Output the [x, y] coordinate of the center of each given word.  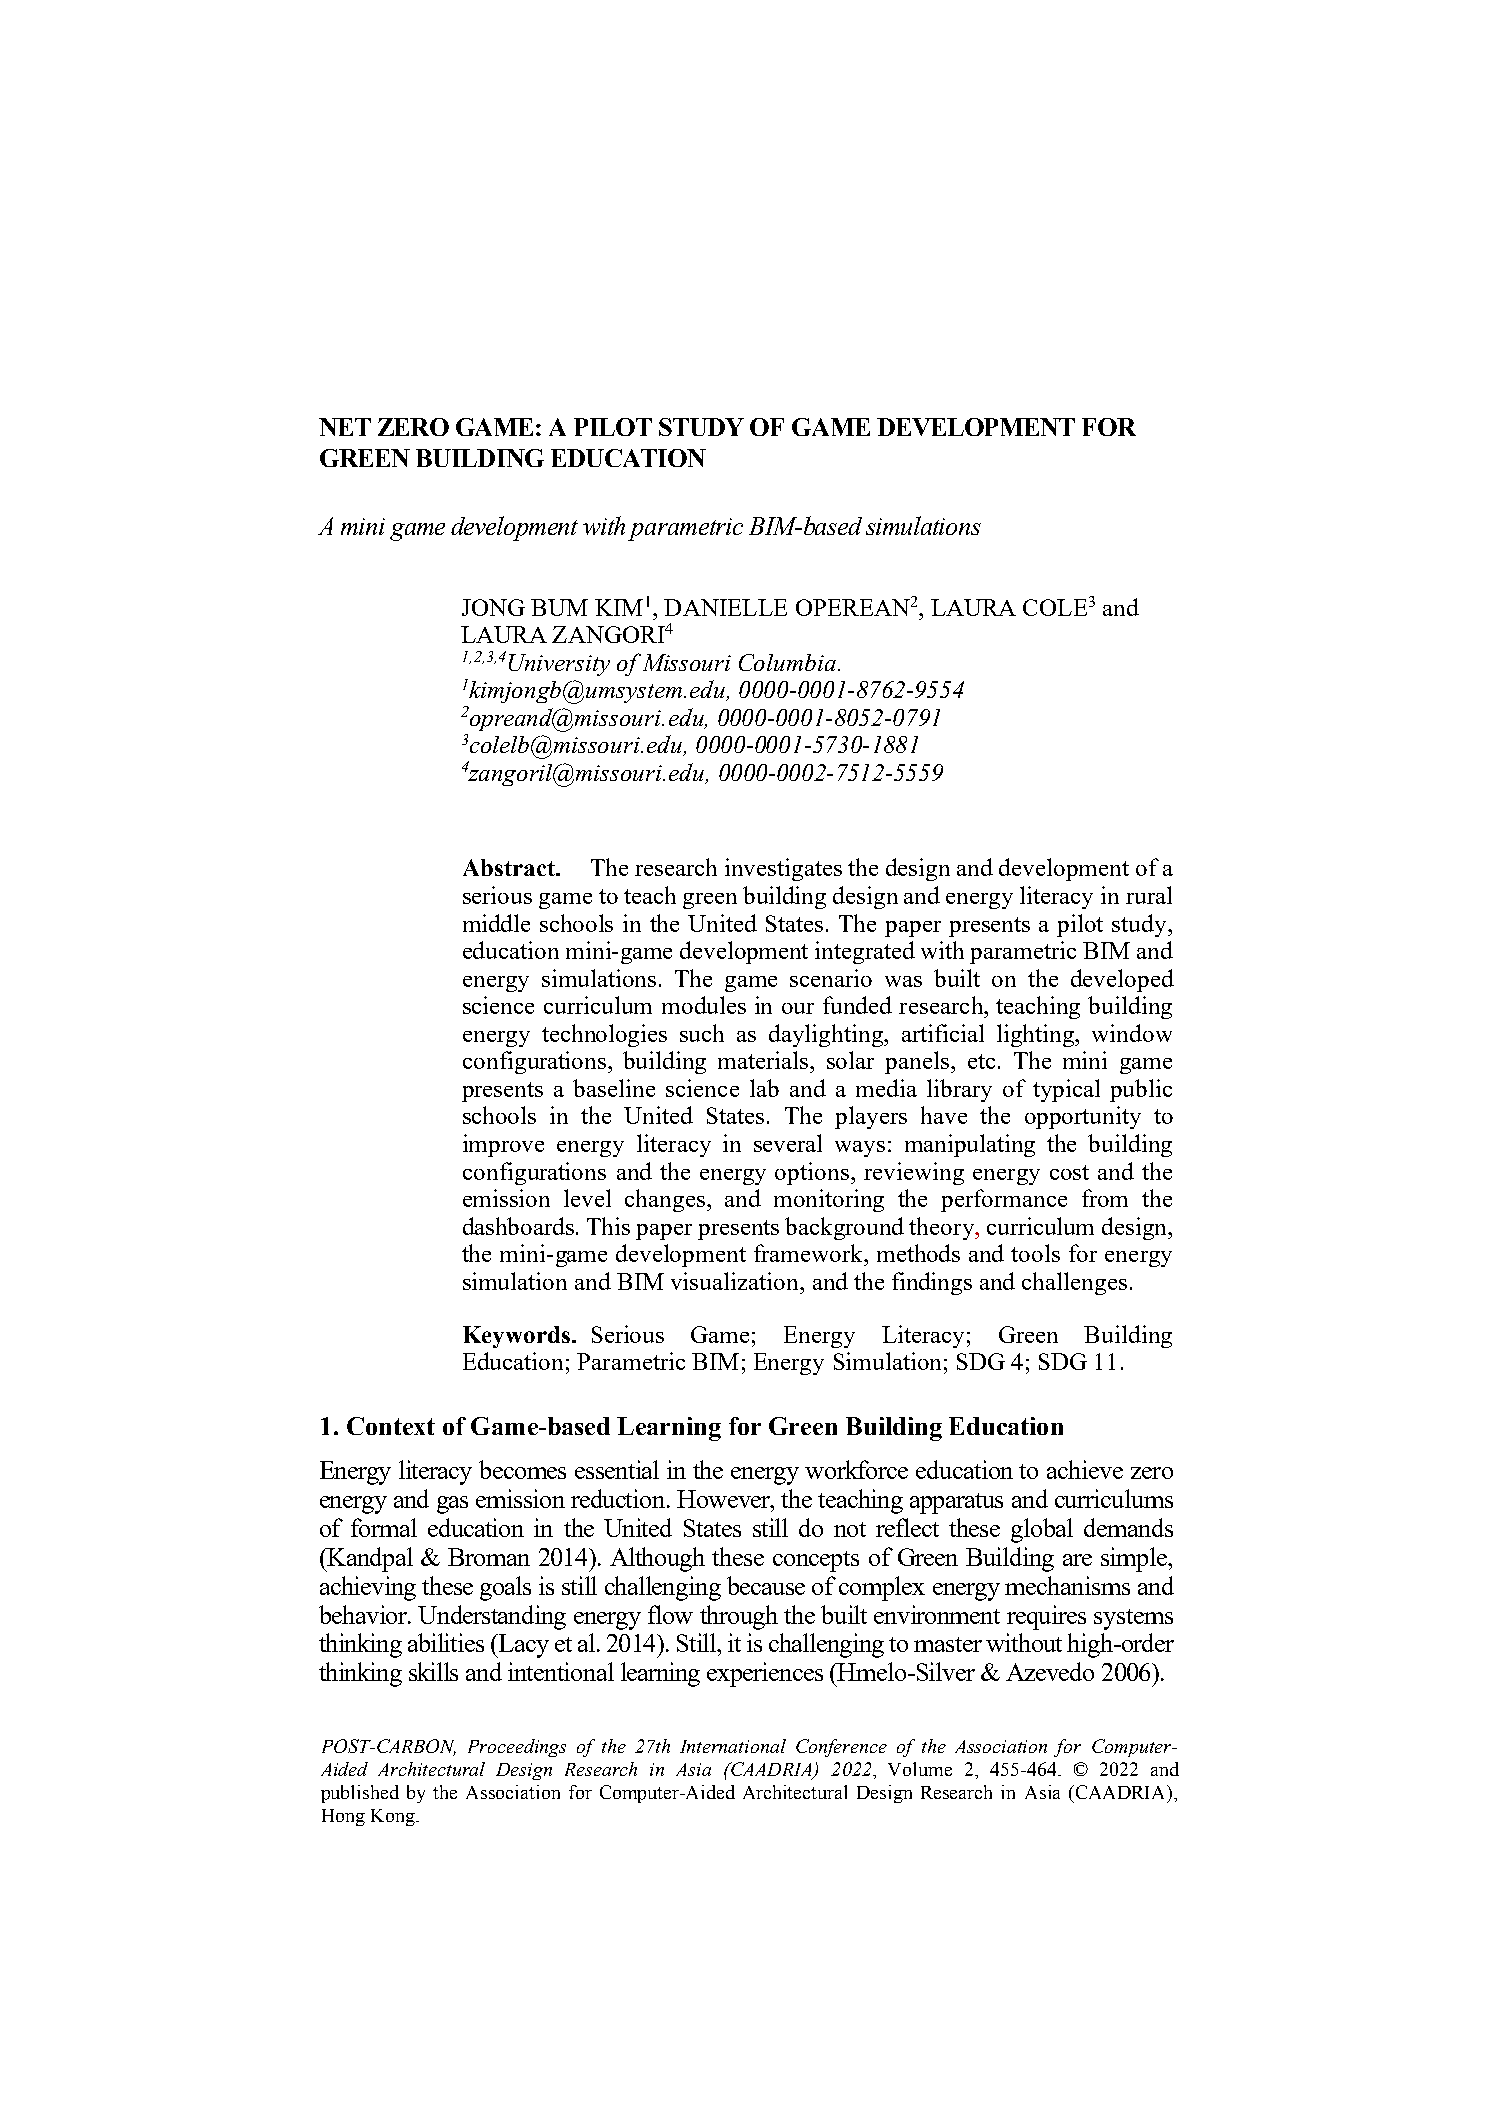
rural [1149, 895]
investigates [783, 869]
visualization [736, 1281]
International [733, 1746]
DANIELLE [725, 607]
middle [496, 923]
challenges [1074, 1283]
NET [345, 427]
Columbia [789, 662]
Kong [394, 1817]
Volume [920, 1769]
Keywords [518, 1337]
